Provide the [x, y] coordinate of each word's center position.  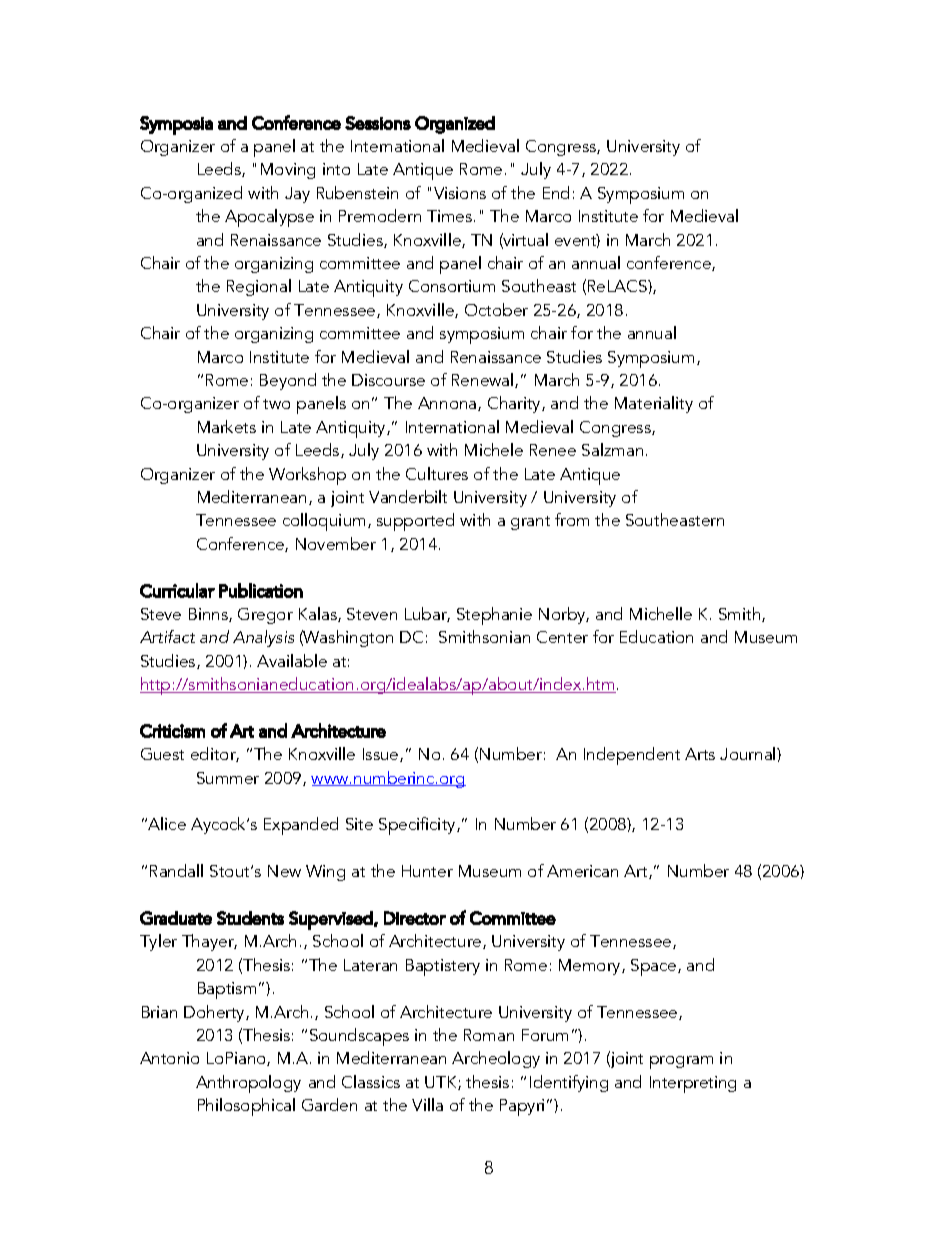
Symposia [176, 125]
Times [451, 216]
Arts [700, 754]
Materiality [654, 404]
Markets [227, 426]
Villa [427, 1104]
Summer [228, 778]
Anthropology [248, 1084]
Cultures [437, 473]
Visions [460, 193]
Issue [382, 755]
